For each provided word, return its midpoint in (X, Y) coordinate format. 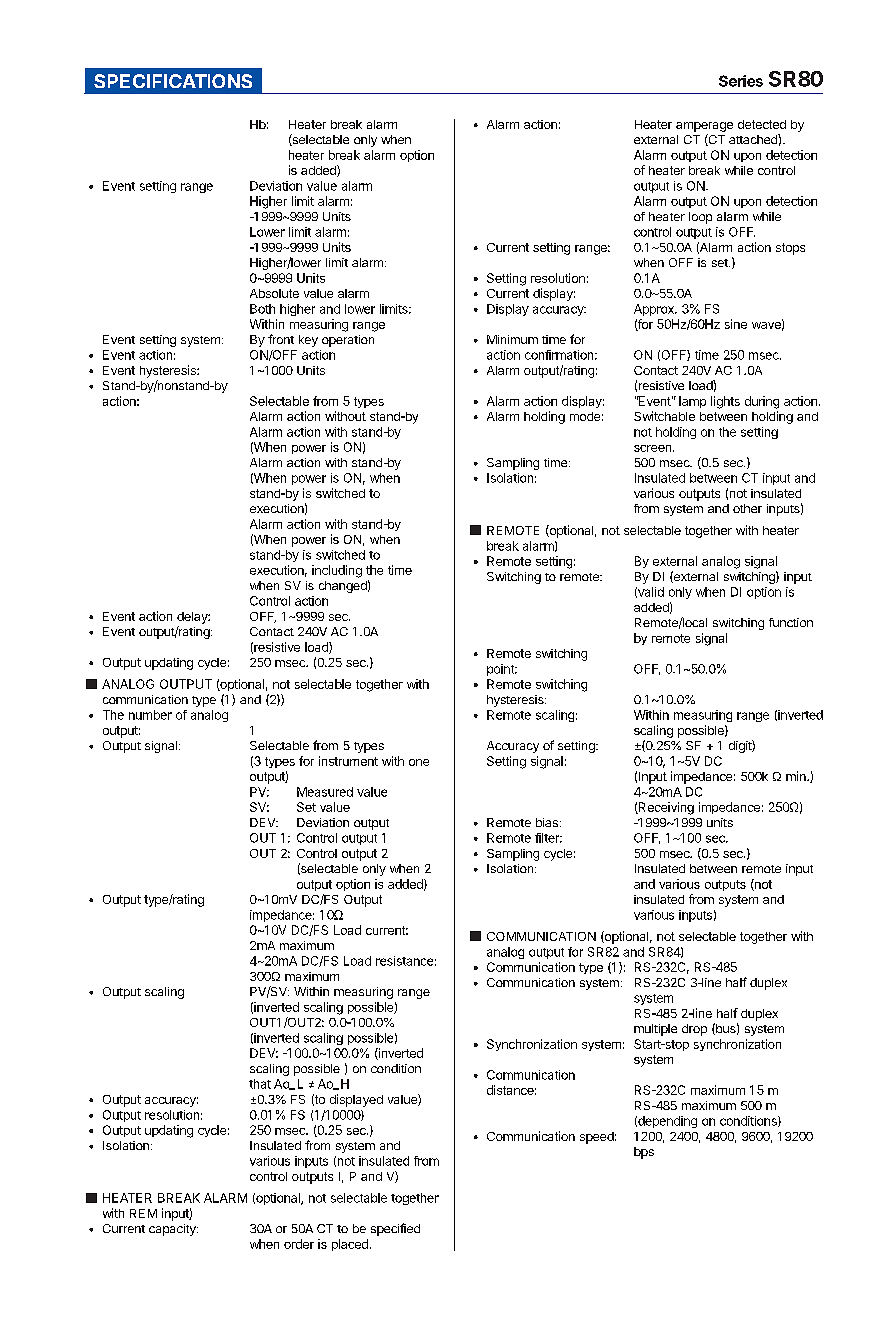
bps (644, 1153)
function (791, 622)
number (150, 715)
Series (741, 81)
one (419, 762)
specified (395, 1229)
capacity (173, 1230)
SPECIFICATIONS (173, 81)
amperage (704, 127)
